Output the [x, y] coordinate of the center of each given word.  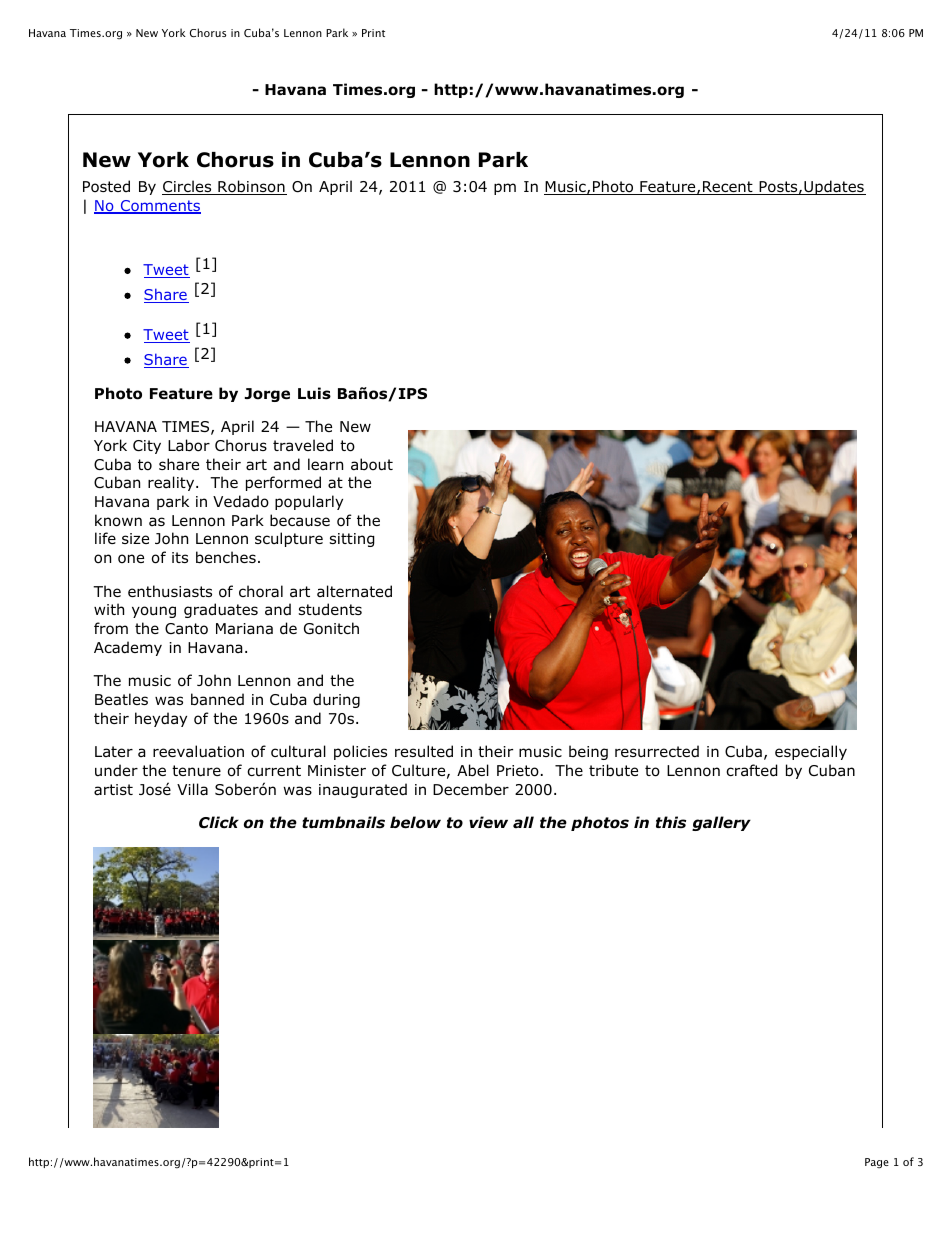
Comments [159, 207]
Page [877, 1163]
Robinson [251, 187]
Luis [314, 393]
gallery [721, 823]
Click [219, 822]
